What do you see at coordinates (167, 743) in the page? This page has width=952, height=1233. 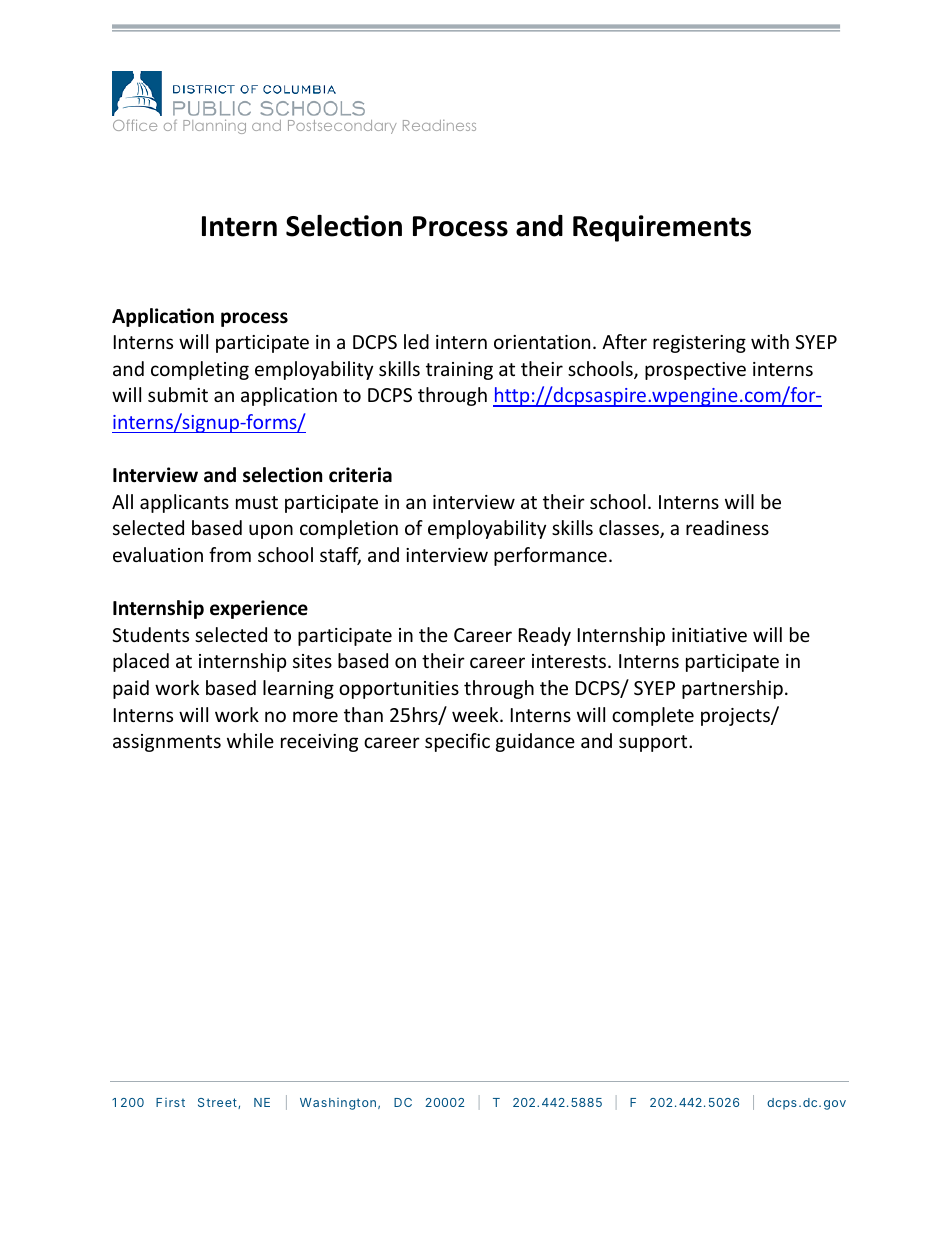 I see `assignments` at bounding box center [167, 743].
